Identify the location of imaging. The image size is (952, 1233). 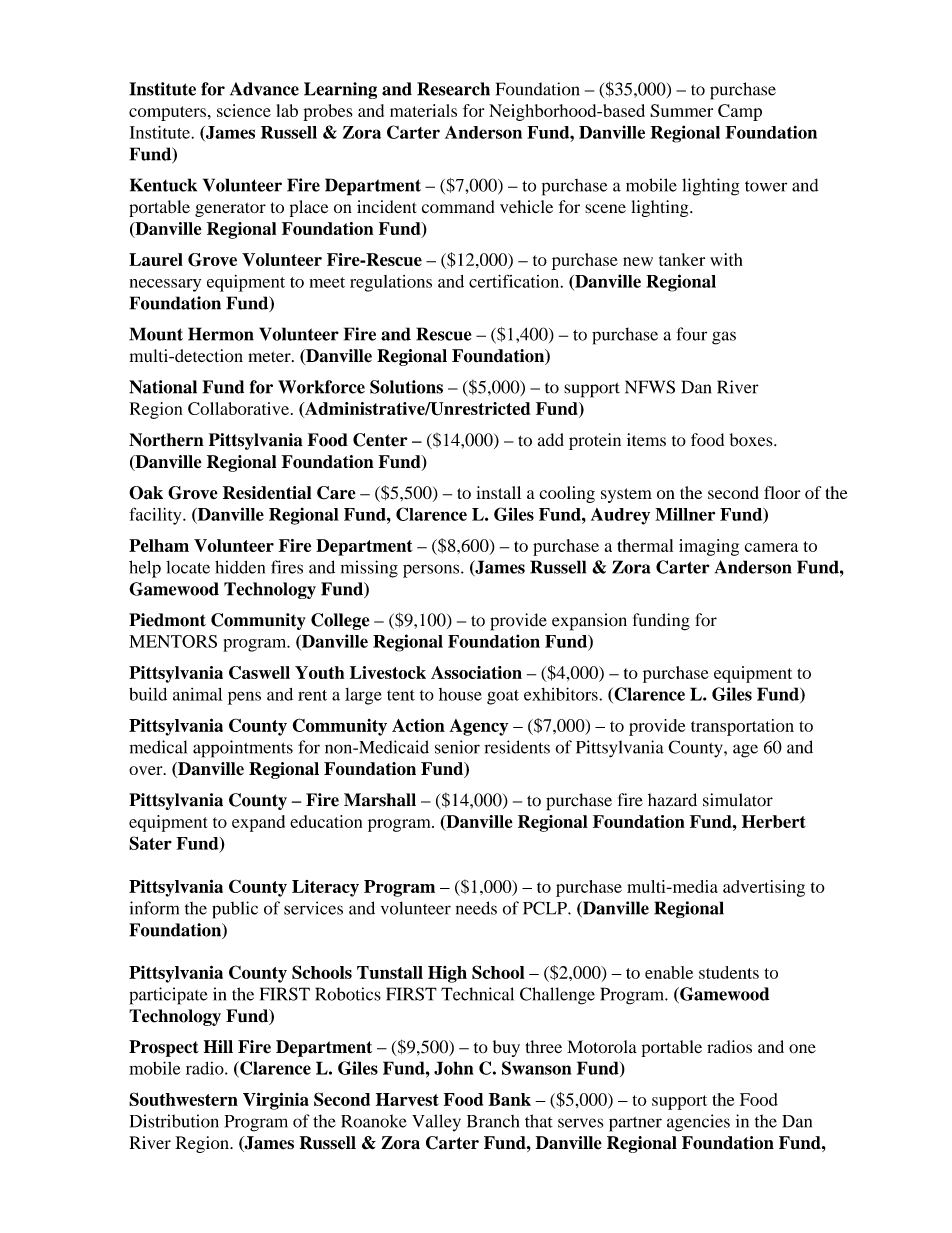
(709, 547).
